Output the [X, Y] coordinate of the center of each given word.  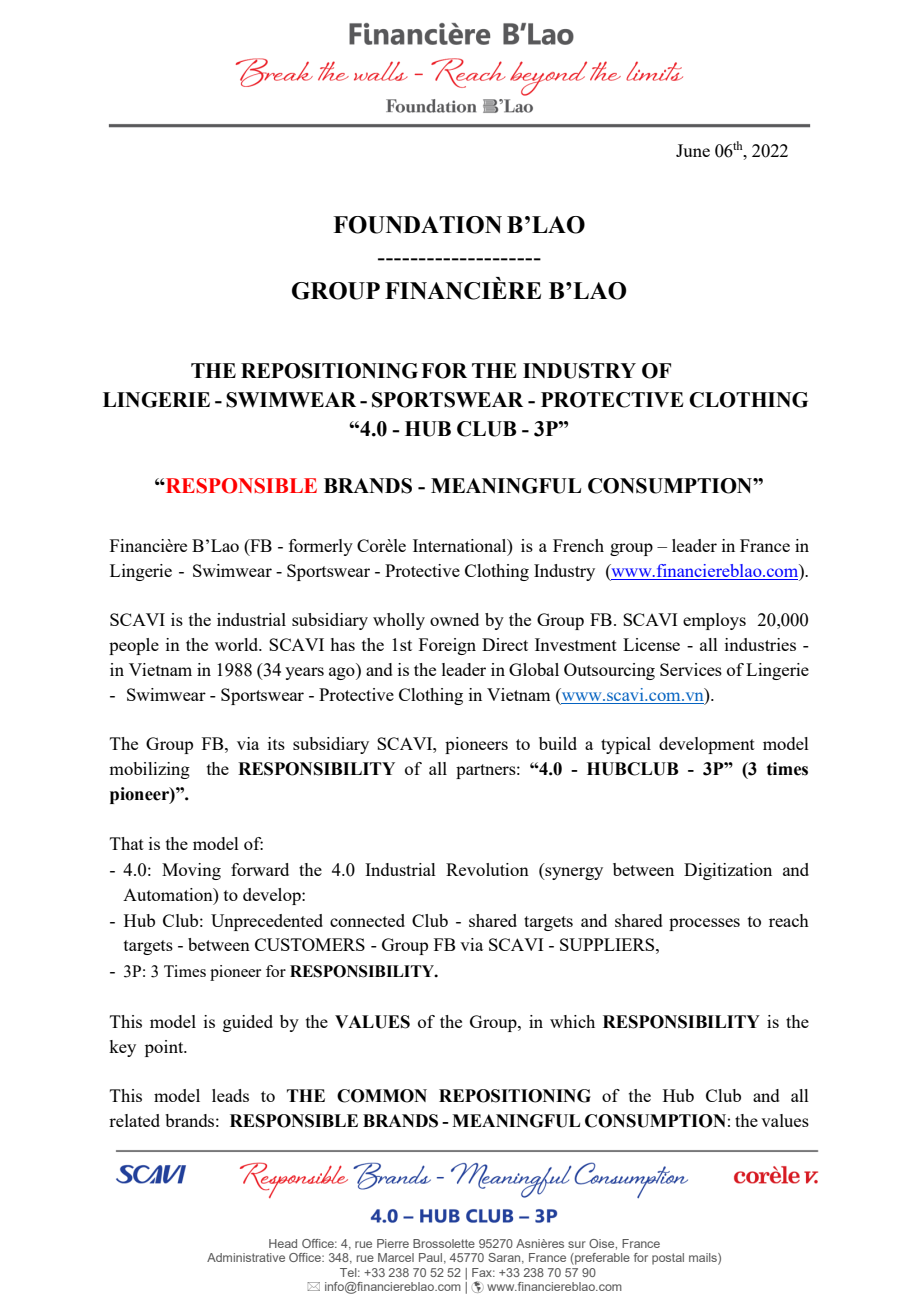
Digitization [728, 871]
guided [248, 1023]
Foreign [447, 646]
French [578, 545]
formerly [321, 547]
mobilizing [149, 770]
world [238, 644]
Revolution [487, 869]
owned [454, 619]
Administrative [246, 1257]
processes [704, 924]
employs [714, 621]
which [572, 1021]
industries [760, 644]
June [693, 150]
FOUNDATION [417, 225]
